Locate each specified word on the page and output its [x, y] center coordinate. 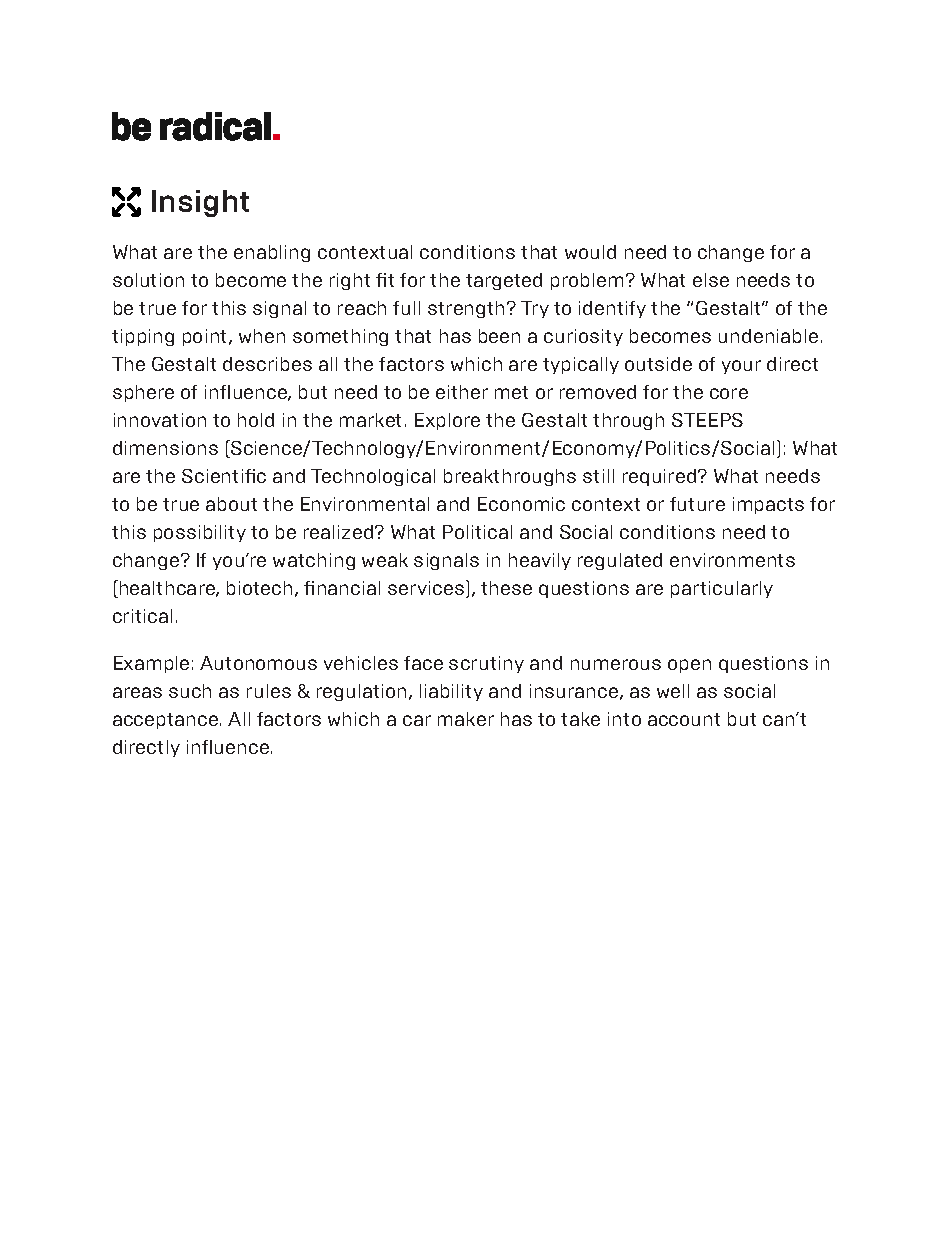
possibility [200, 533]
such [190, 691]
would [590, 252]
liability [451, 692]
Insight [200, 203]
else [711, 280]
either [462, 392]
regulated [620, 561]
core [729, 393]
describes [267, 364]
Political [477, 532]
